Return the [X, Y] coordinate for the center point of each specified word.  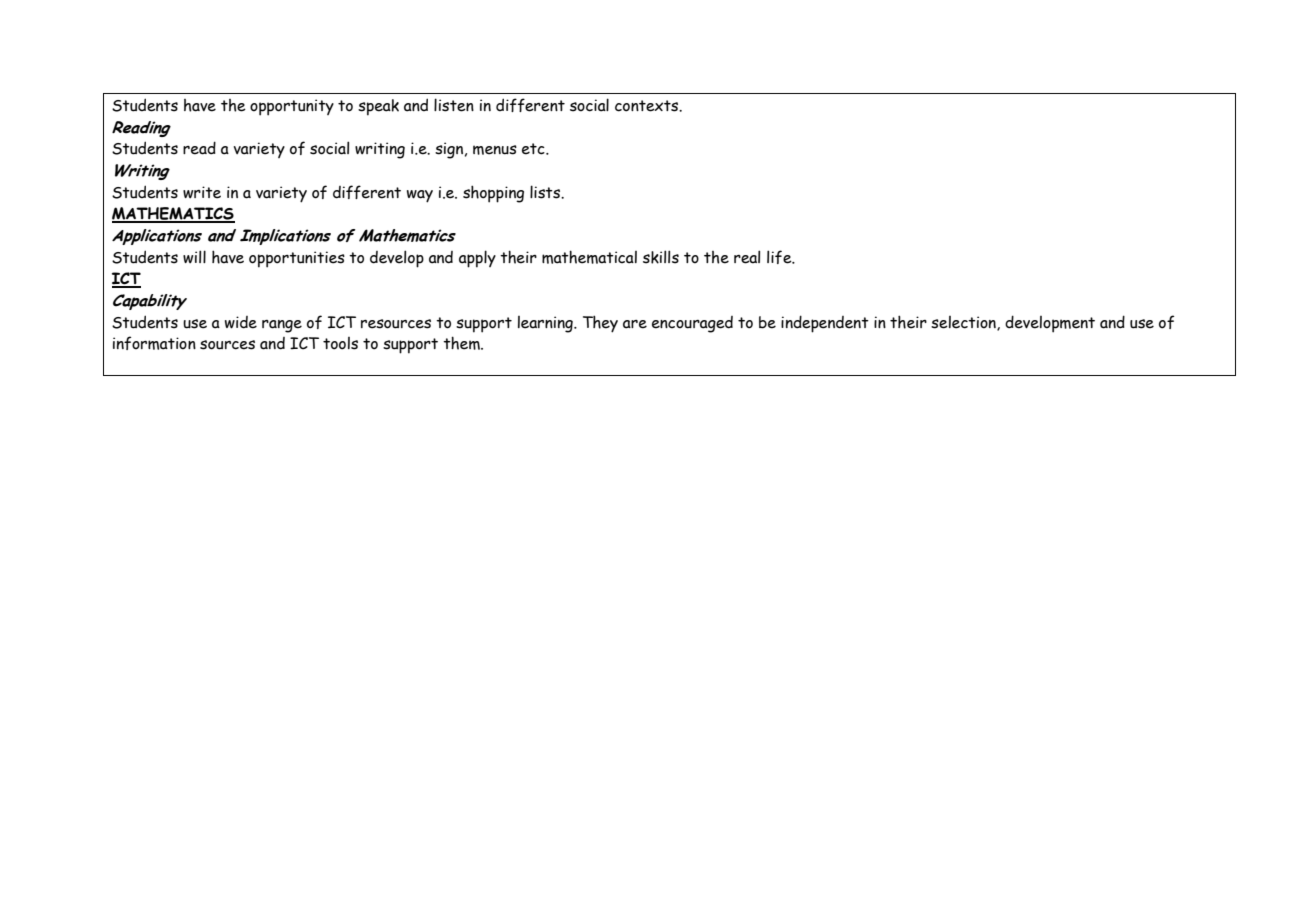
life [780, 257]
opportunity [292, 107]
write [202, 192]
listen [454, 105]
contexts [648, 106]
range [282, 326]
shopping [493, 194]
